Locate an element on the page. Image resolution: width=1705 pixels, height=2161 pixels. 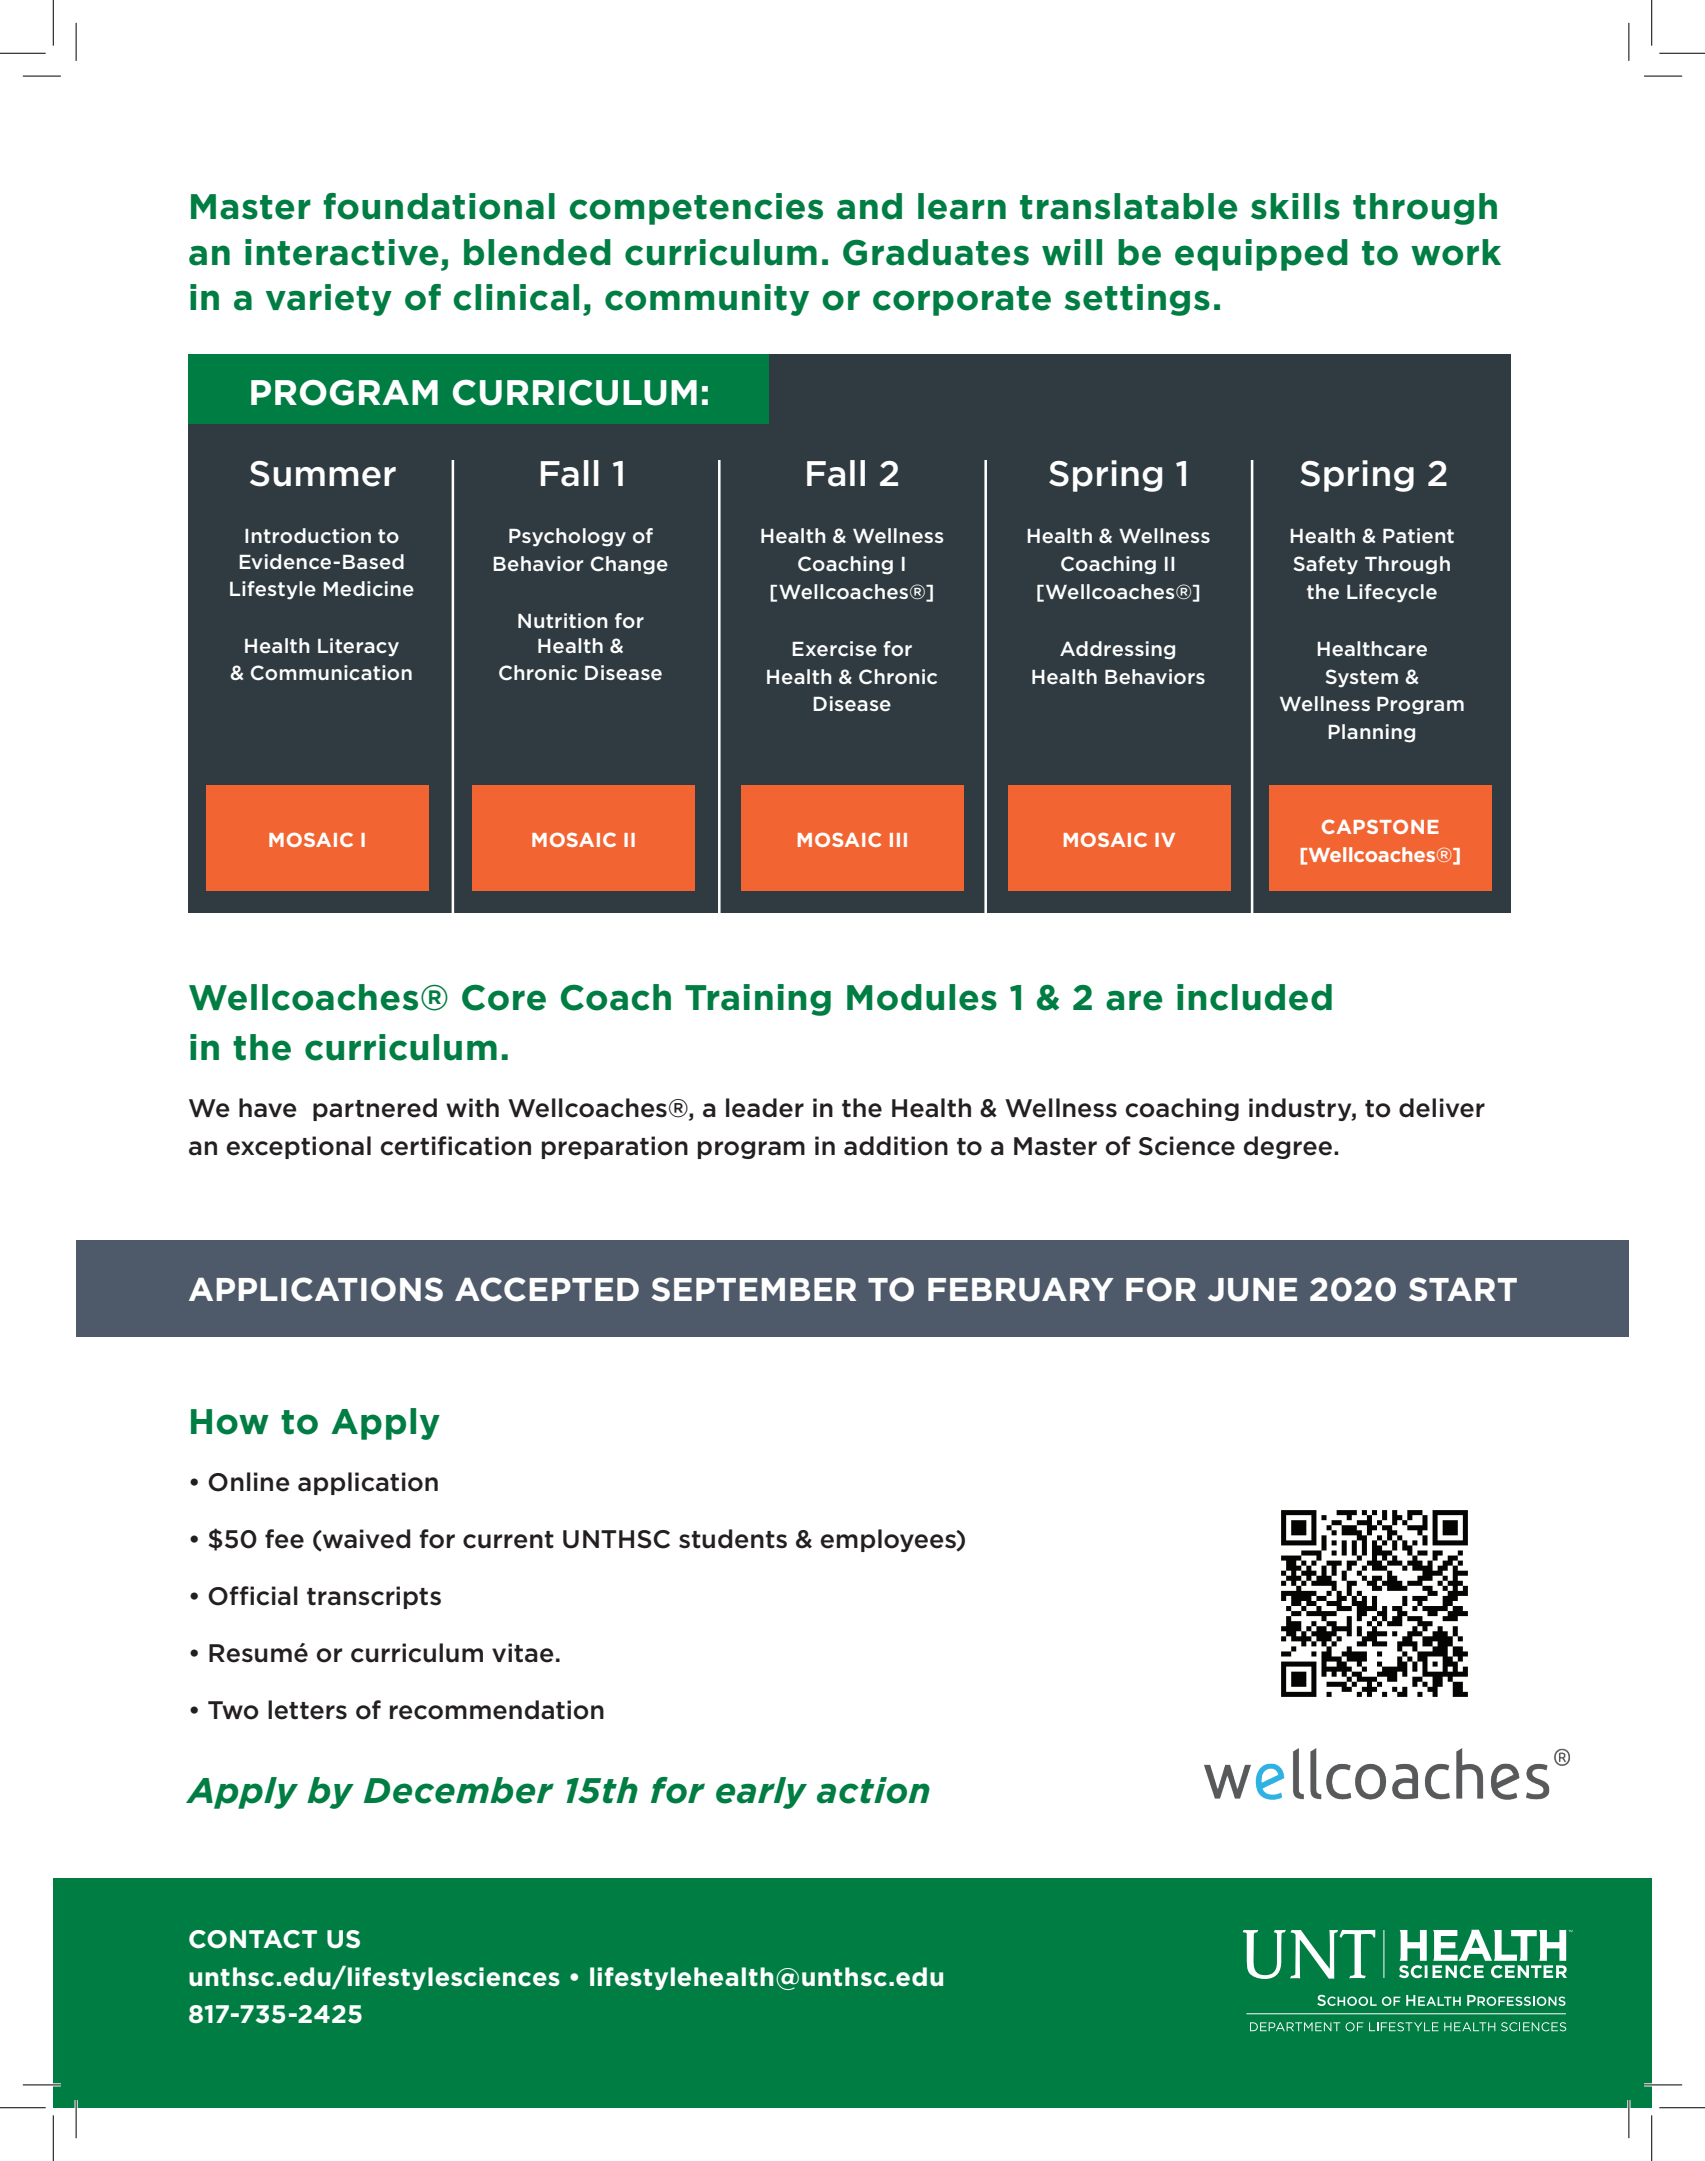
leader is located at coordinates (765, 1108).
